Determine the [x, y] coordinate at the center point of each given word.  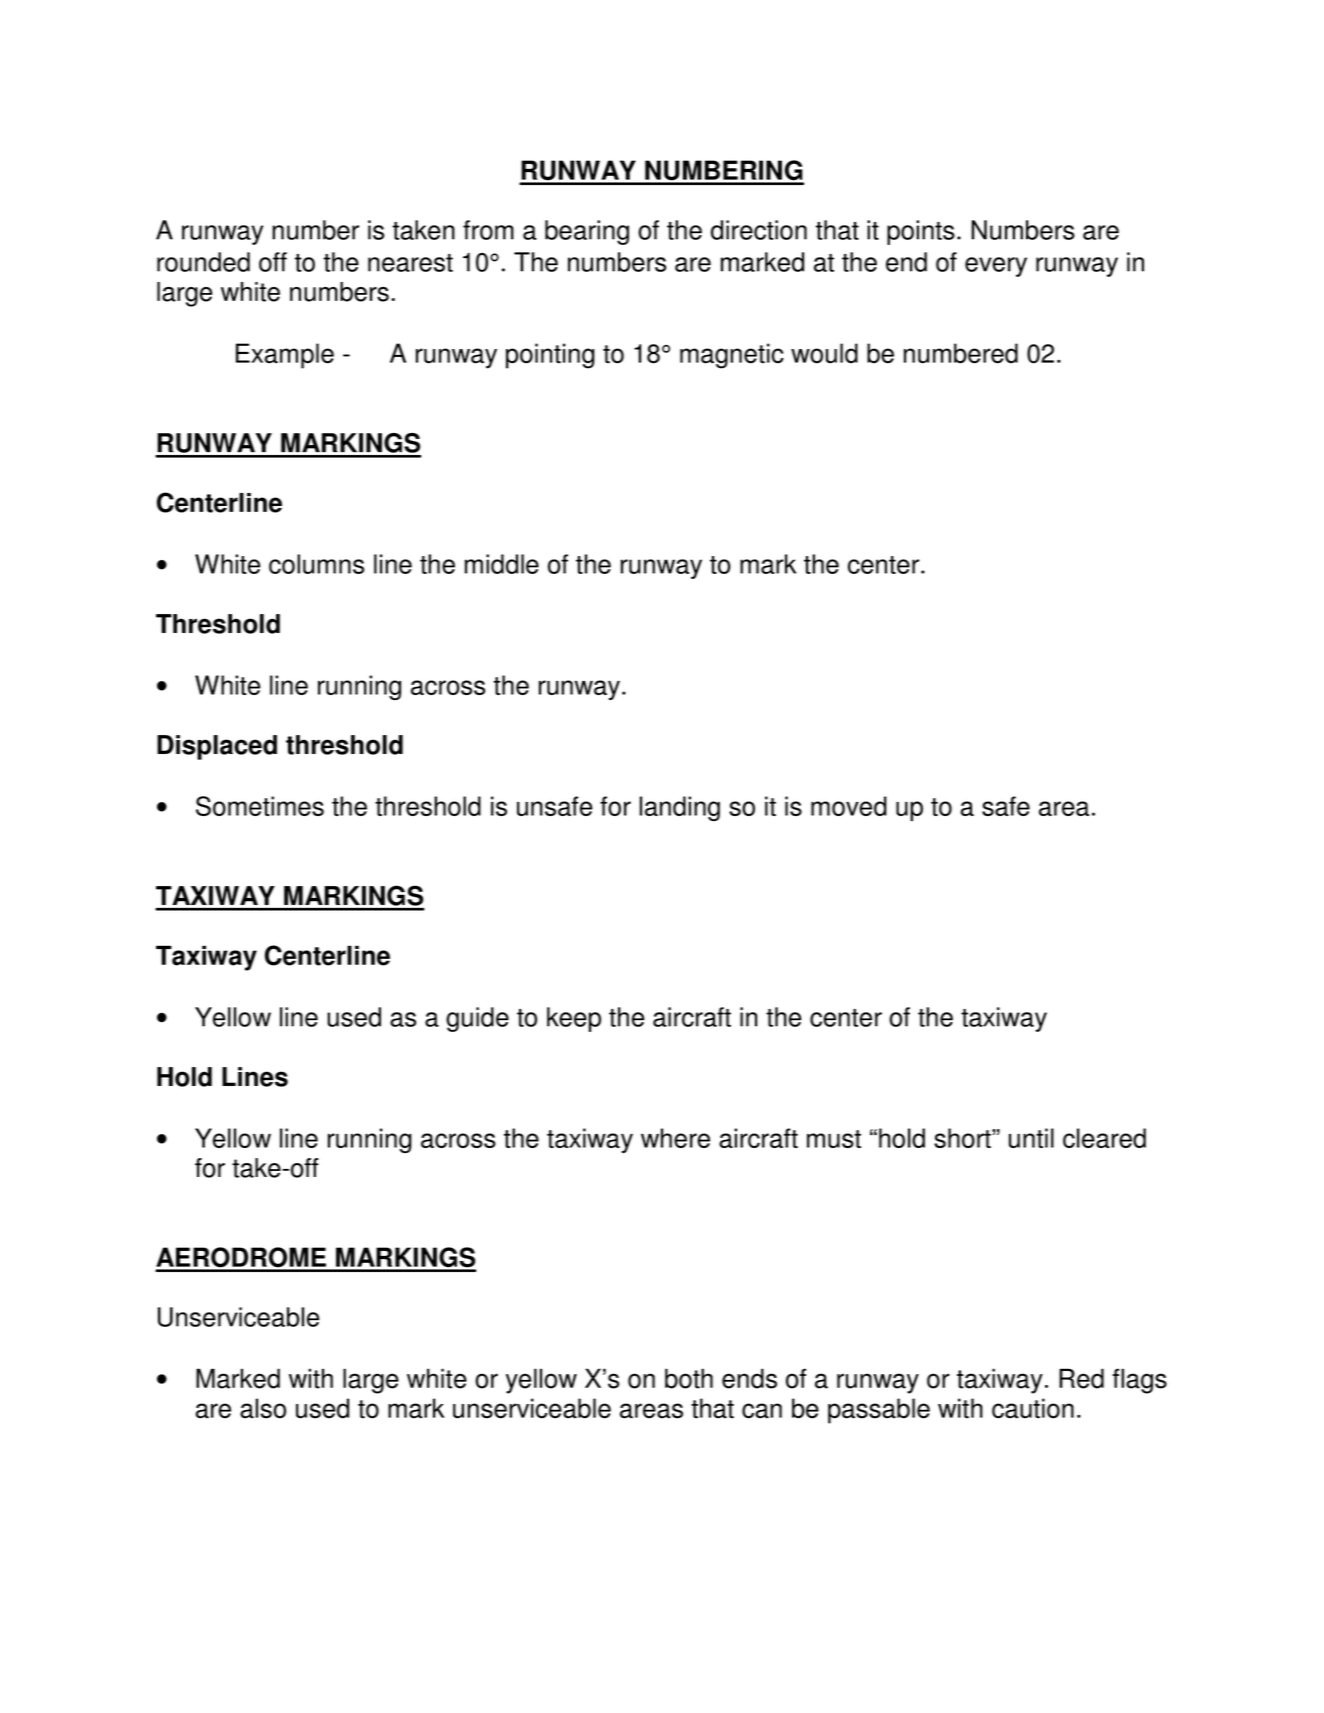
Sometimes [260, 806]
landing [680, 808]
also [263, 1408]
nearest [410, 263]
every [996, 267]
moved [849, 806]
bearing [587, 232]
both [689, 1378]
